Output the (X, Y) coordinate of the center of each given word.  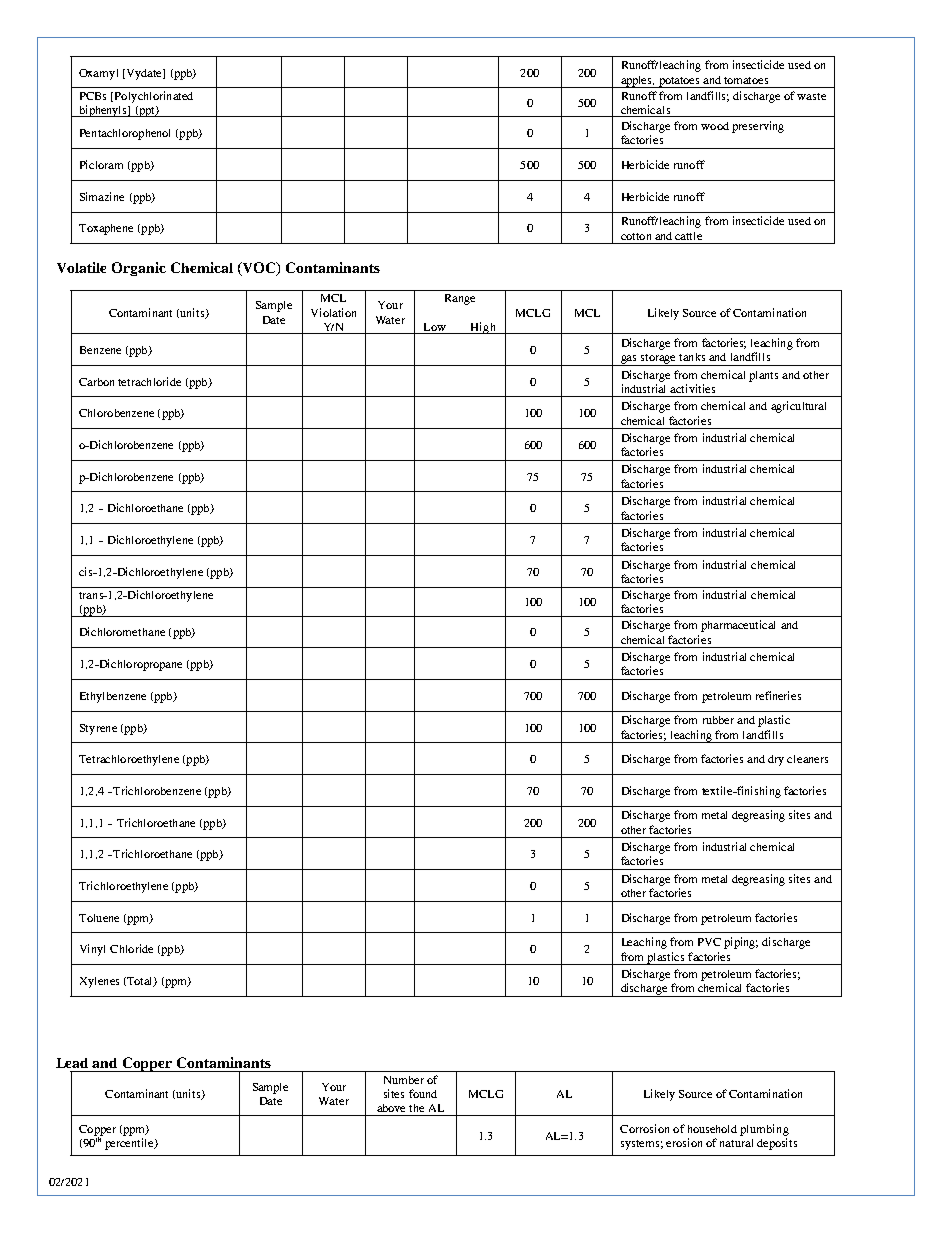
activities (692, 388)
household (712, 1129)
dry (776, 760)
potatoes (679, 82)
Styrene (98, 729)
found (423, 1093)
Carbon (96, 382)
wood (715, 126)
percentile (130, 1144)
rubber (718, 720)
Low (435, 327)
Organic (139, 269)
